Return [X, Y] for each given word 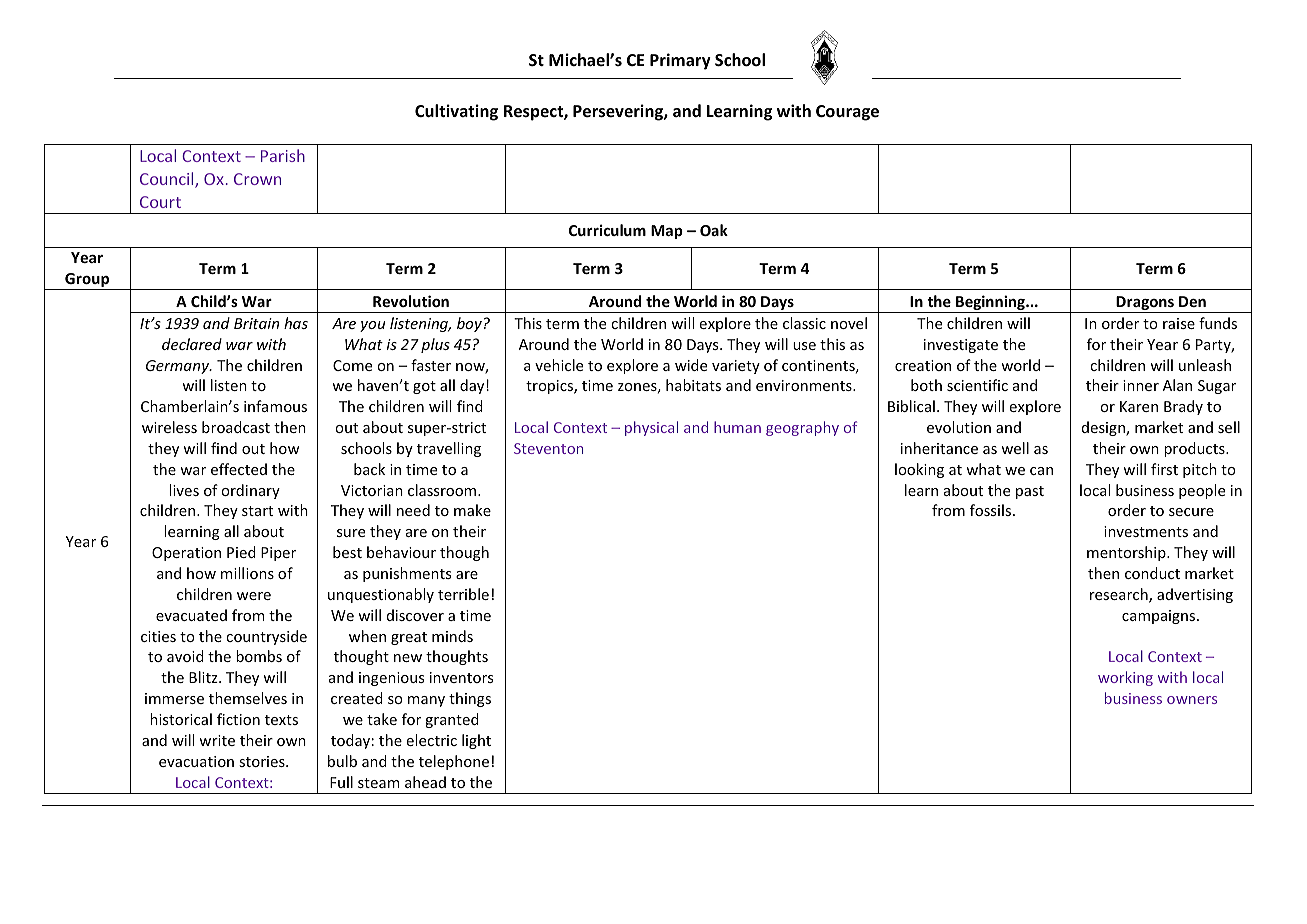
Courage [847, 113]
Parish [283, 155]
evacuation [196, 761]
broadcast [236, 427]
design [1104, 428]
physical [651, 428]
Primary [680, 61]
